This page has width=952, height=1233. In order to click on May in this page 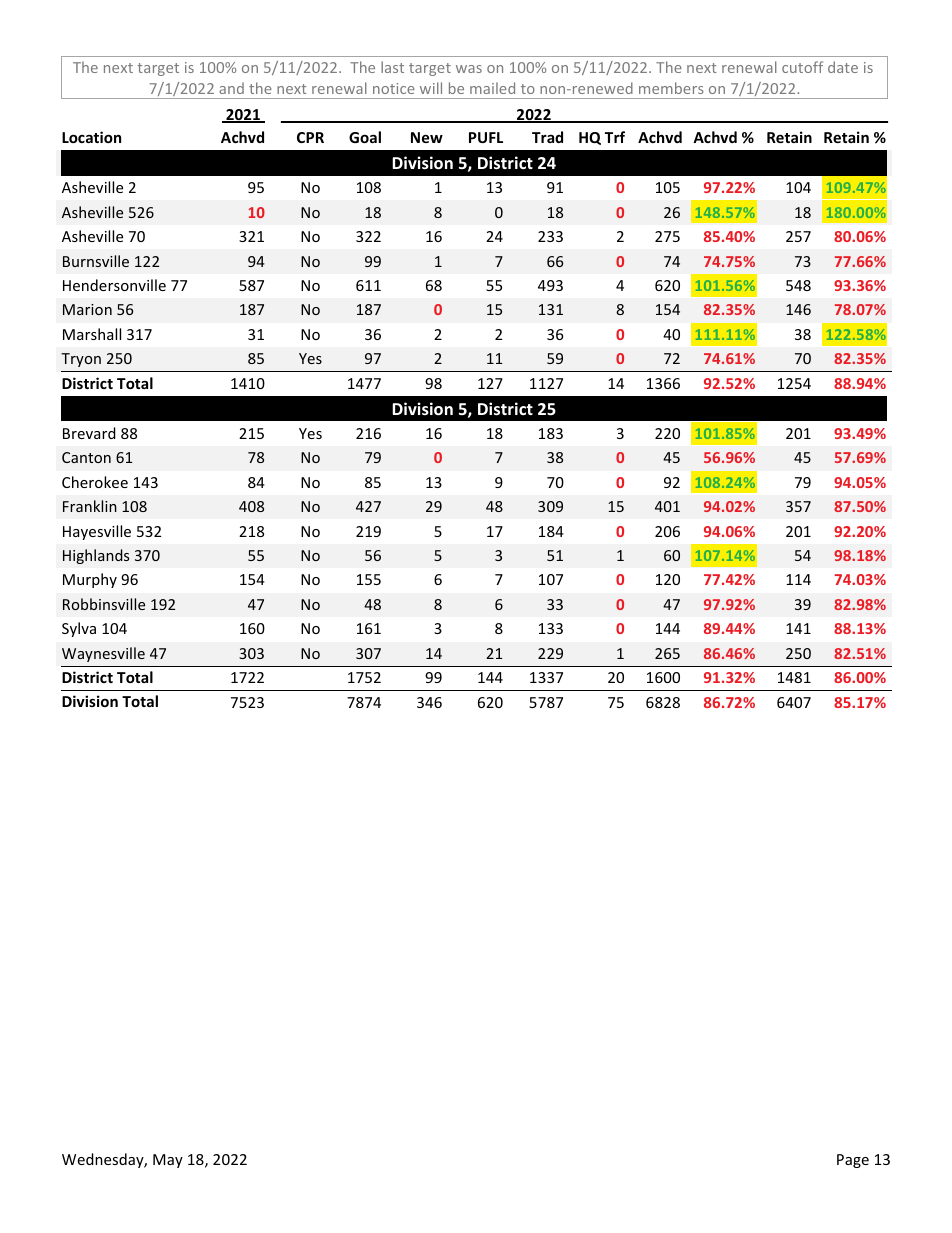, I will do `click(168, 1161)`.
